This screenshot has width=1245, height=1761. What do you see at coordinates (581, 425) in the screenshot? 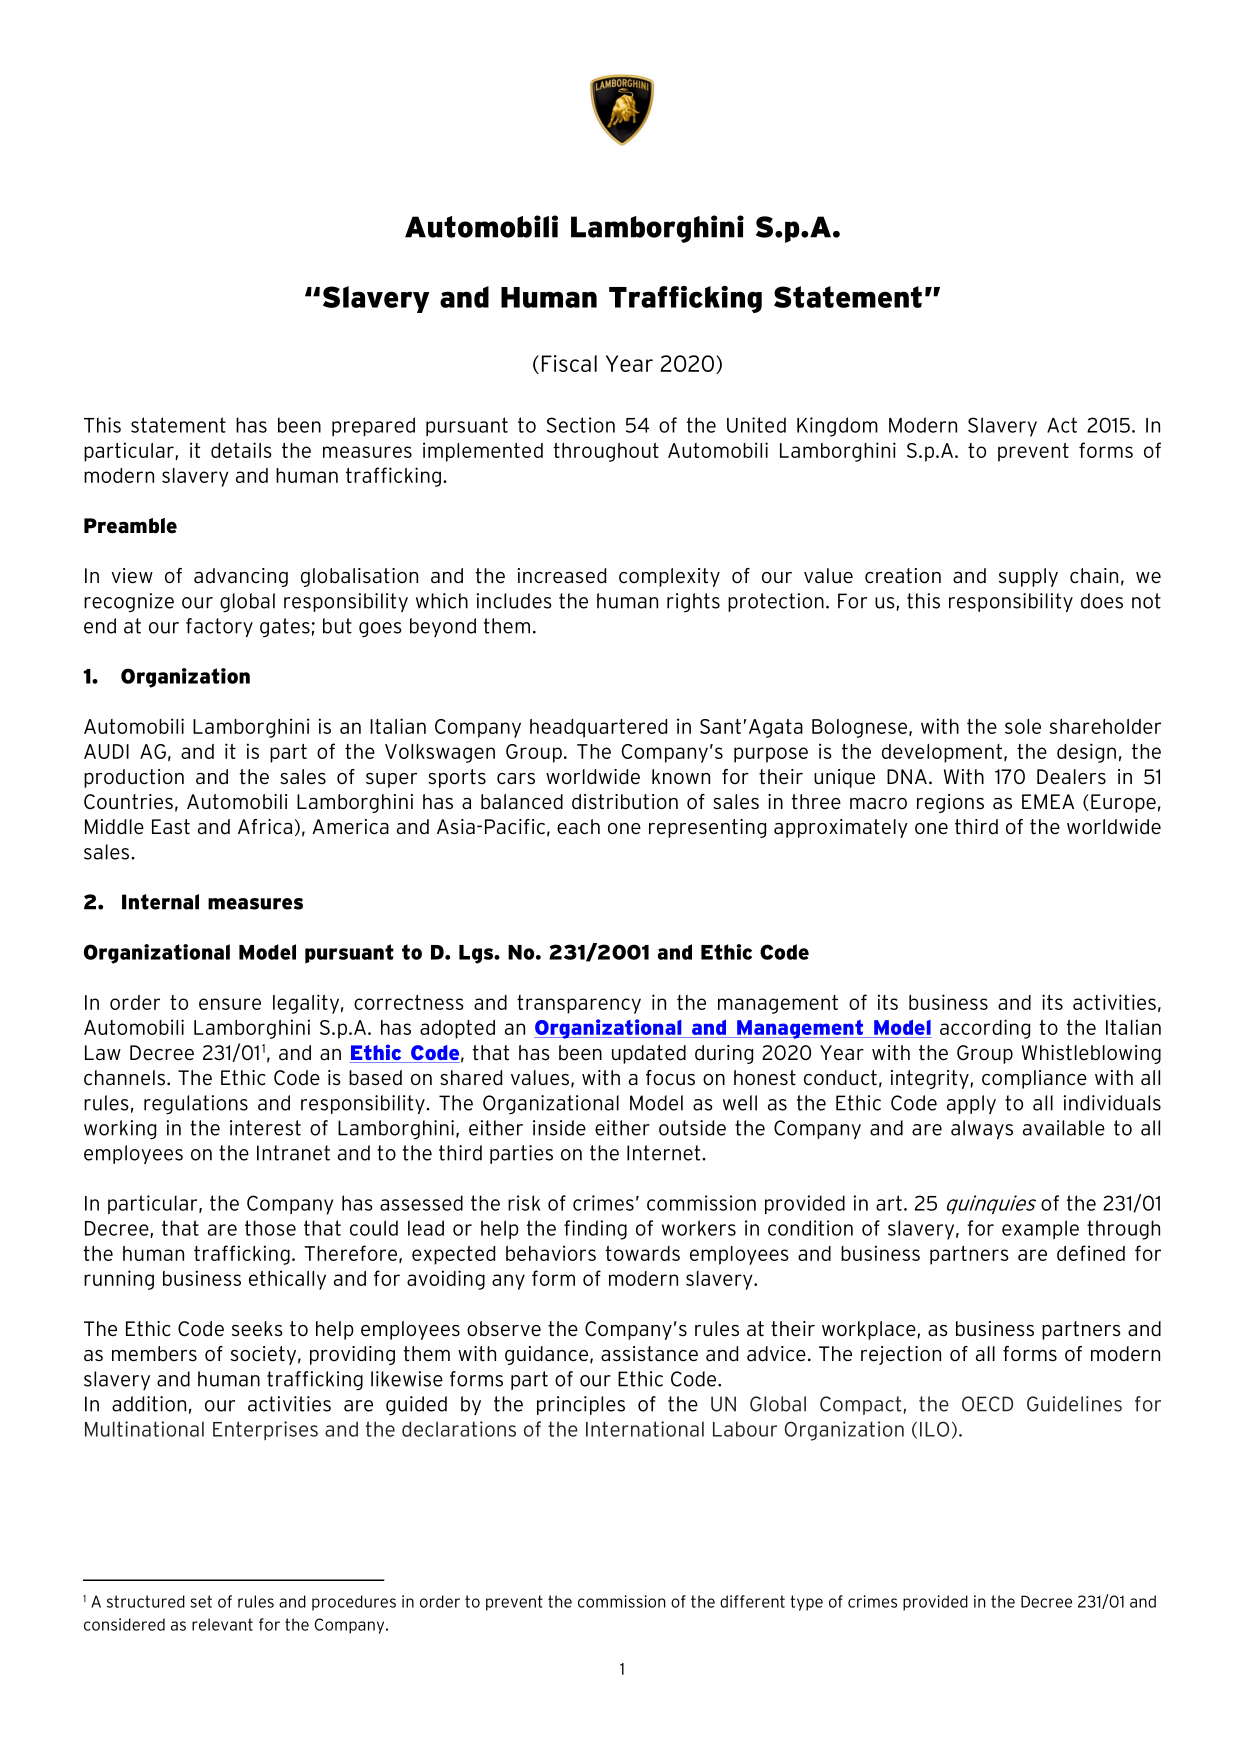
I see `Section` at bounding box center [581, 425].
